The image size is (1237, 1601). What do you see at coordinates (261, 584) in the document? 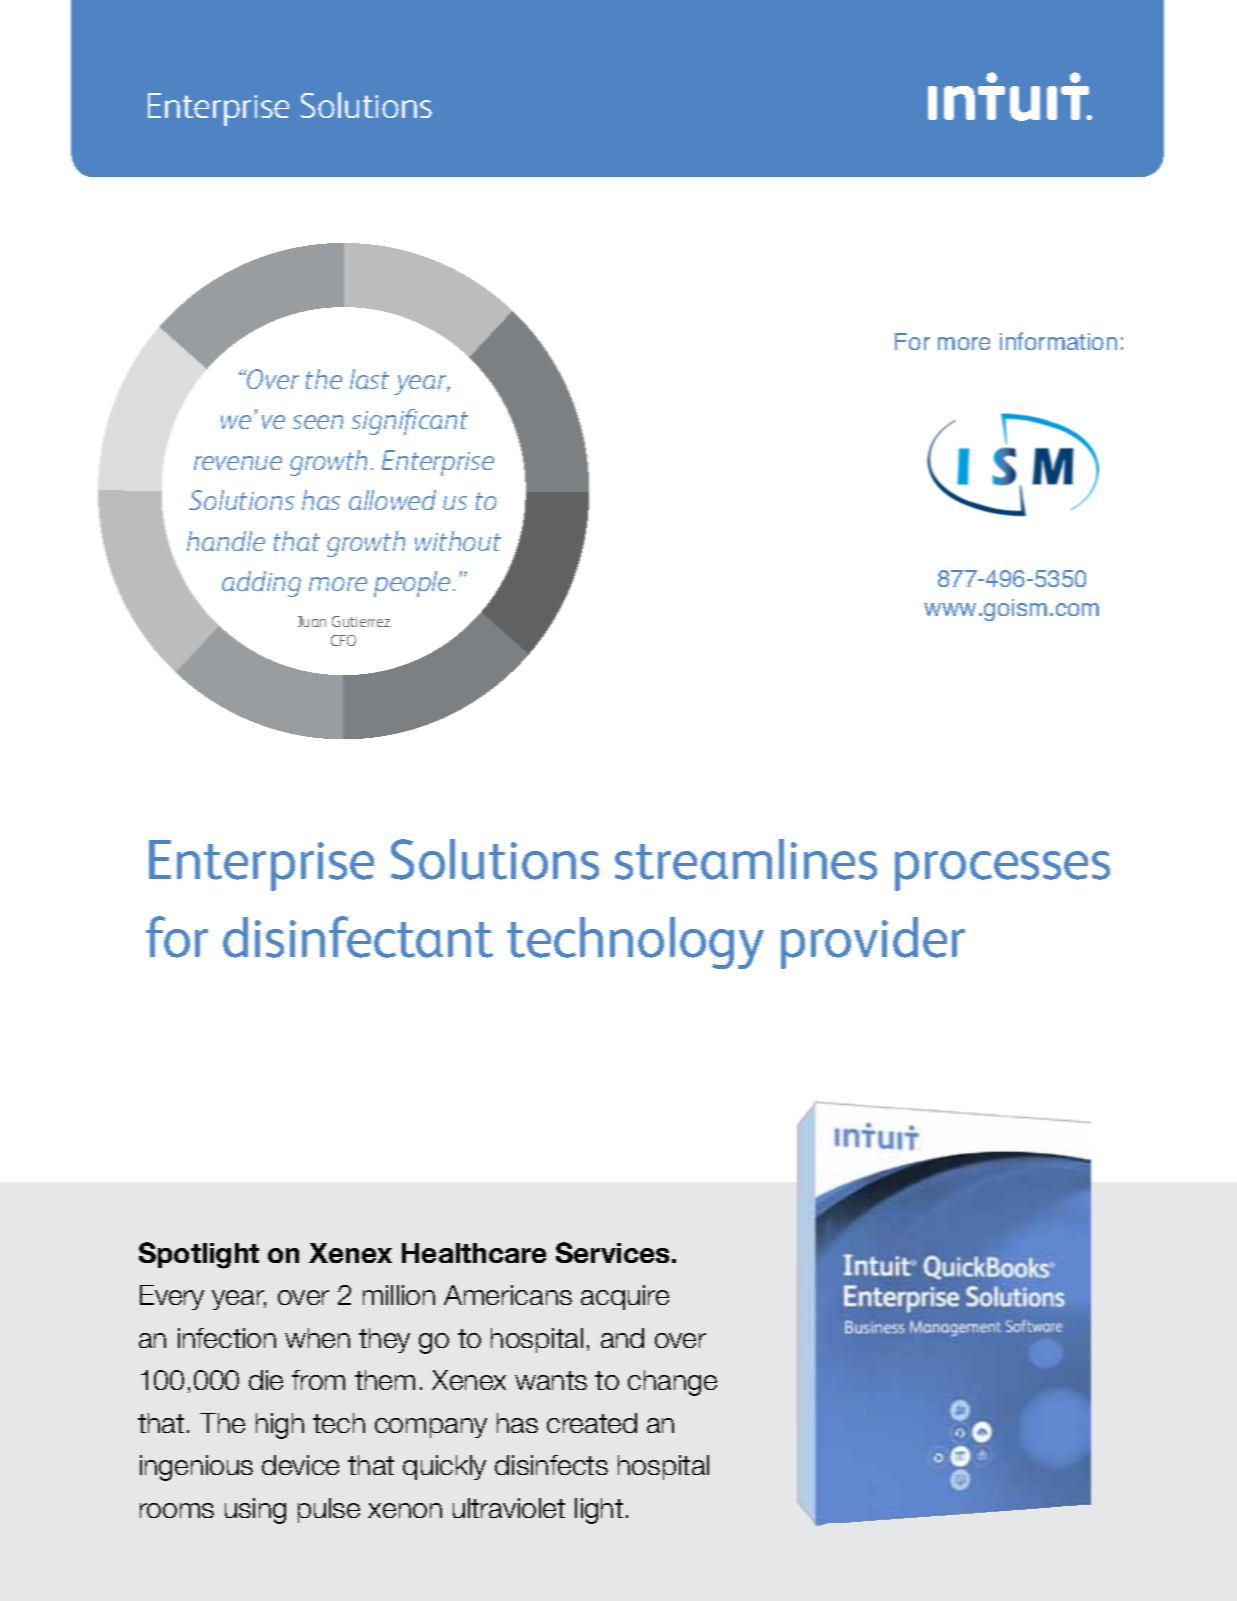
I see `adding` at bounding box center [261, 584].
